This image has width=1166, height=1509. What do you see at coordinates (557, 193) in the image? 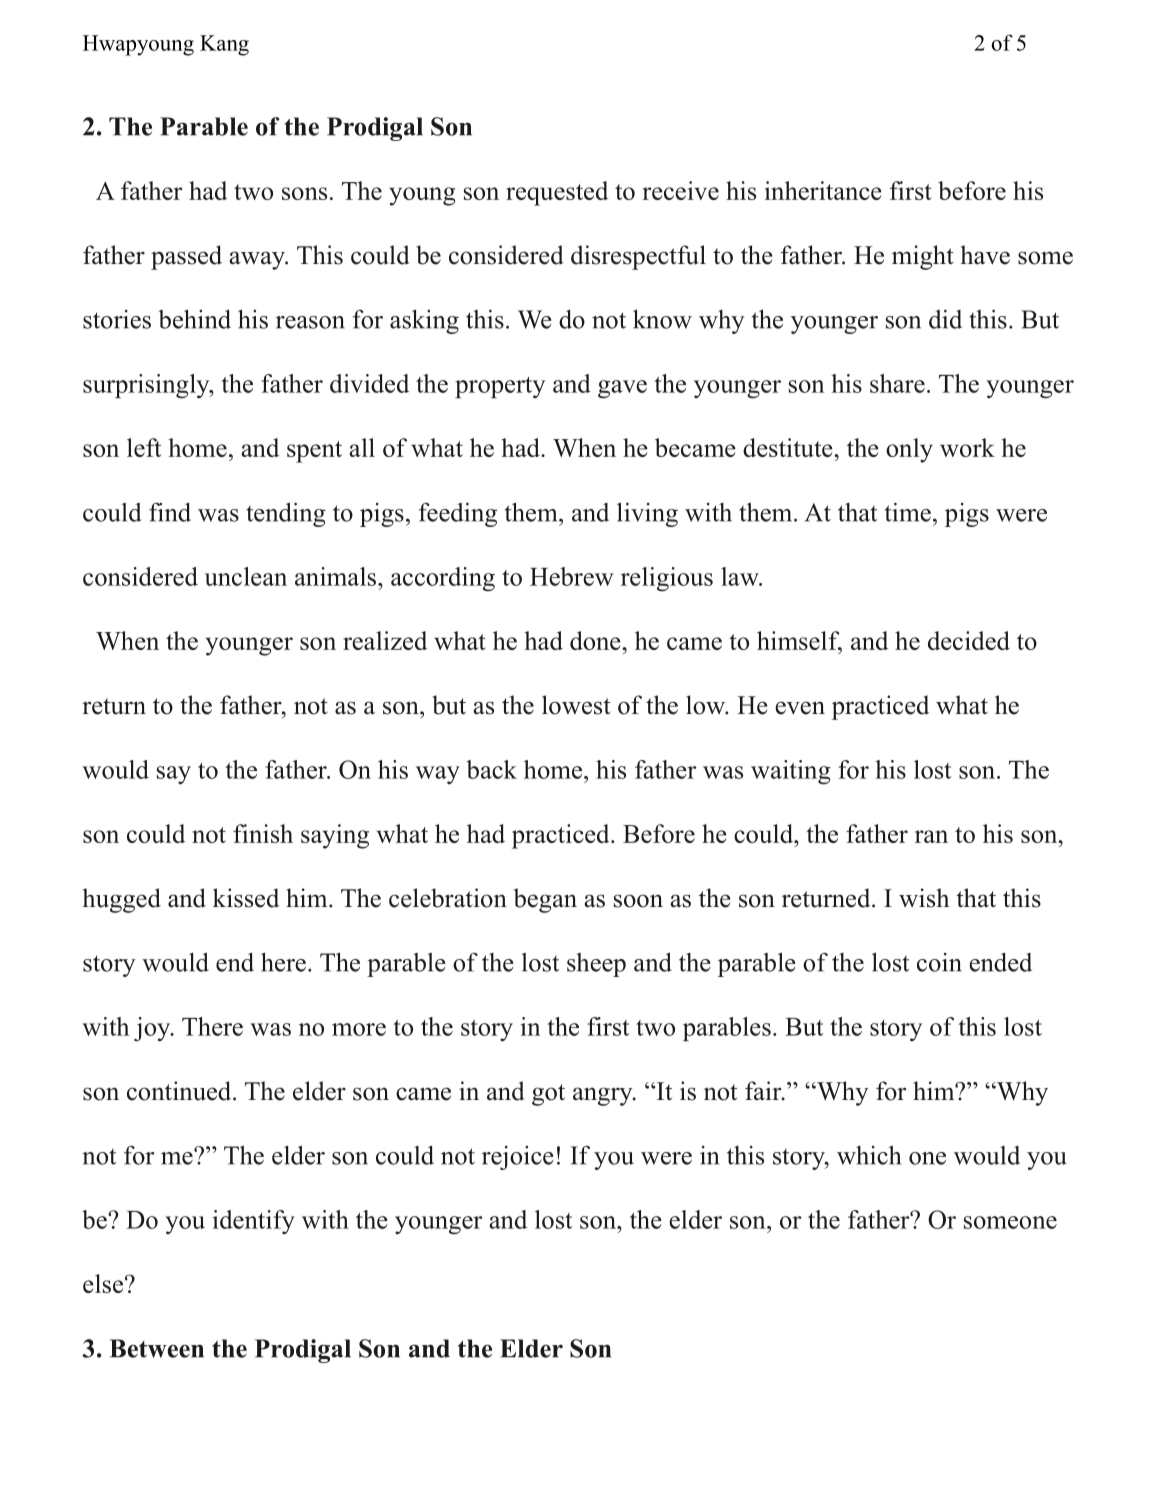
I see `requested` at bounding box center [557, 193].
